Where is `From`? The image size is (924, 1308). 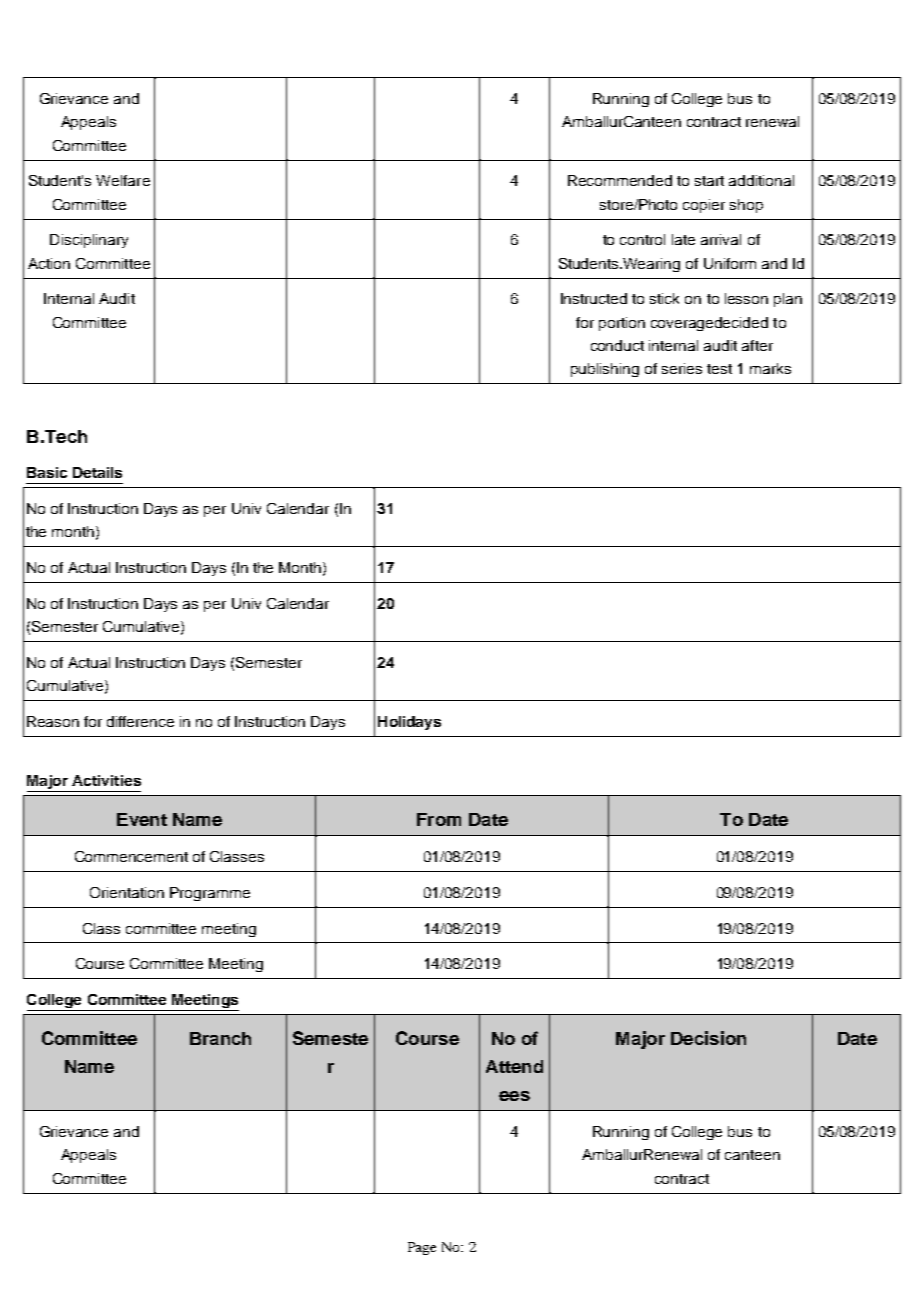
From is located at coordinates (439, 819).
